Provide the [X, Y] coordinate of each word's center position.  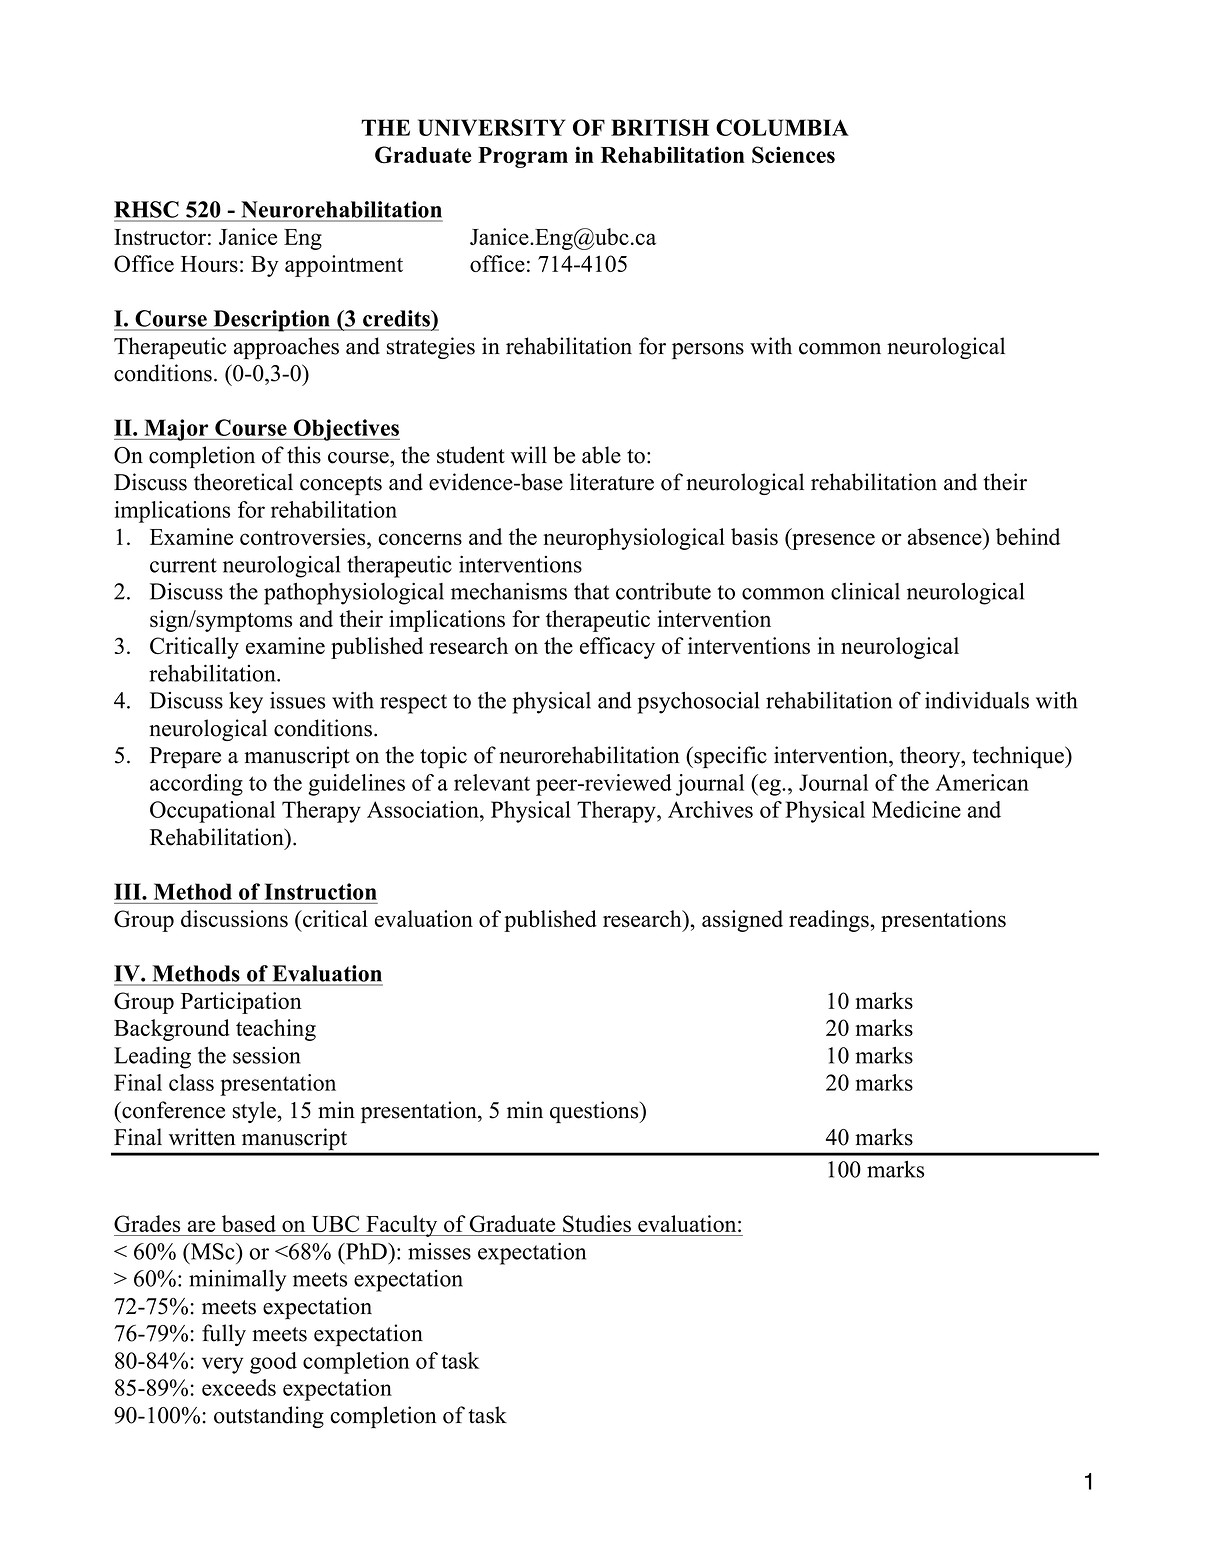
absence [946, 536]
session [267, 1055]
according [196, 785]
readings [830, 921]
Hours [209, 264]
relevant [492, 782]
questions [595, 1112]
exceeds [239, 1387]
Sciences [793, 155]
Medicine [916, 809]
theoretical [243, 482]
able [601, 455]
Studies [597, 1223]
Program [523, 157]
